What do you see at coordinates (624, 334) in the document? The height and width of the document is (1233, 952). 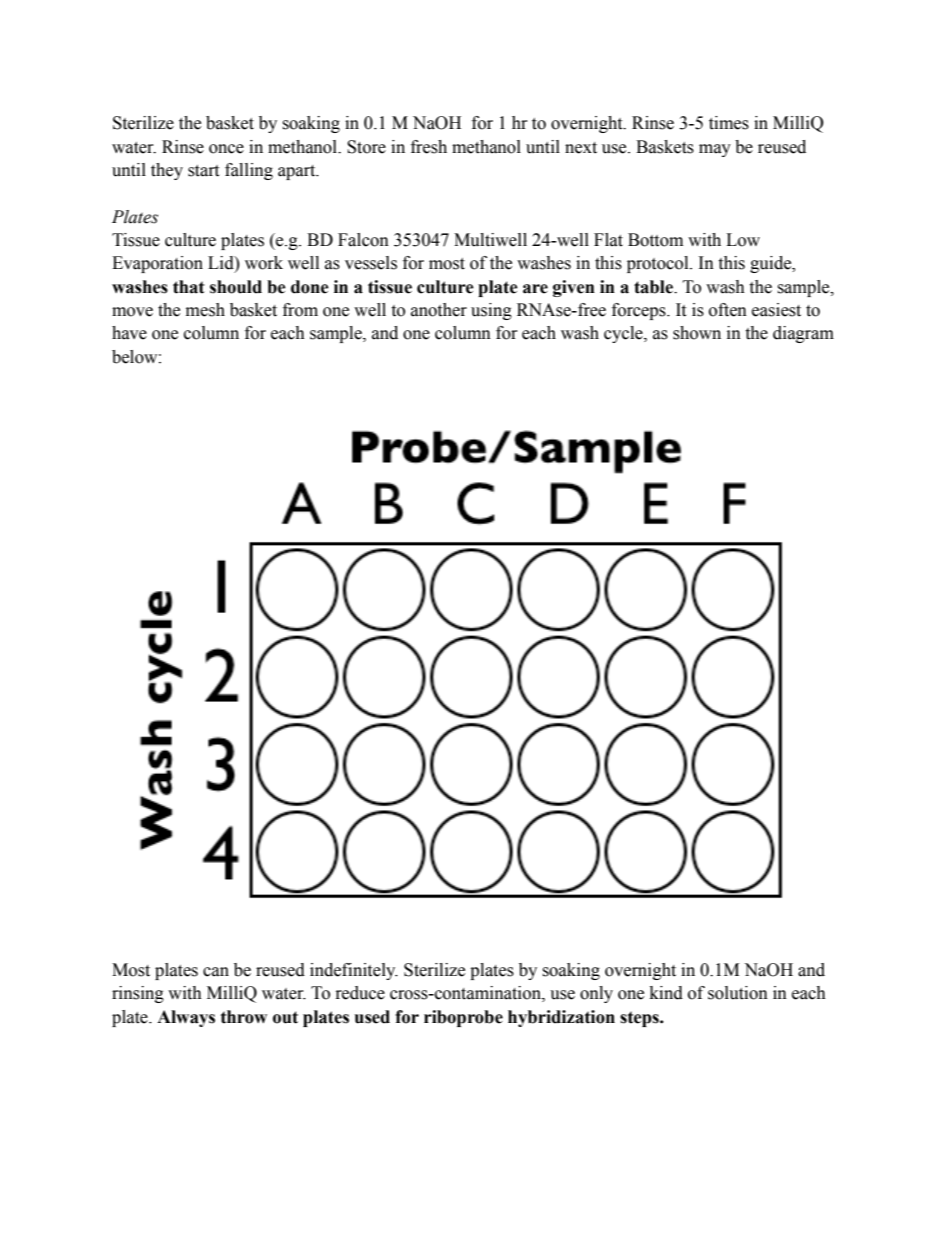 I see `cycle` at bounding box center [624, 334].
